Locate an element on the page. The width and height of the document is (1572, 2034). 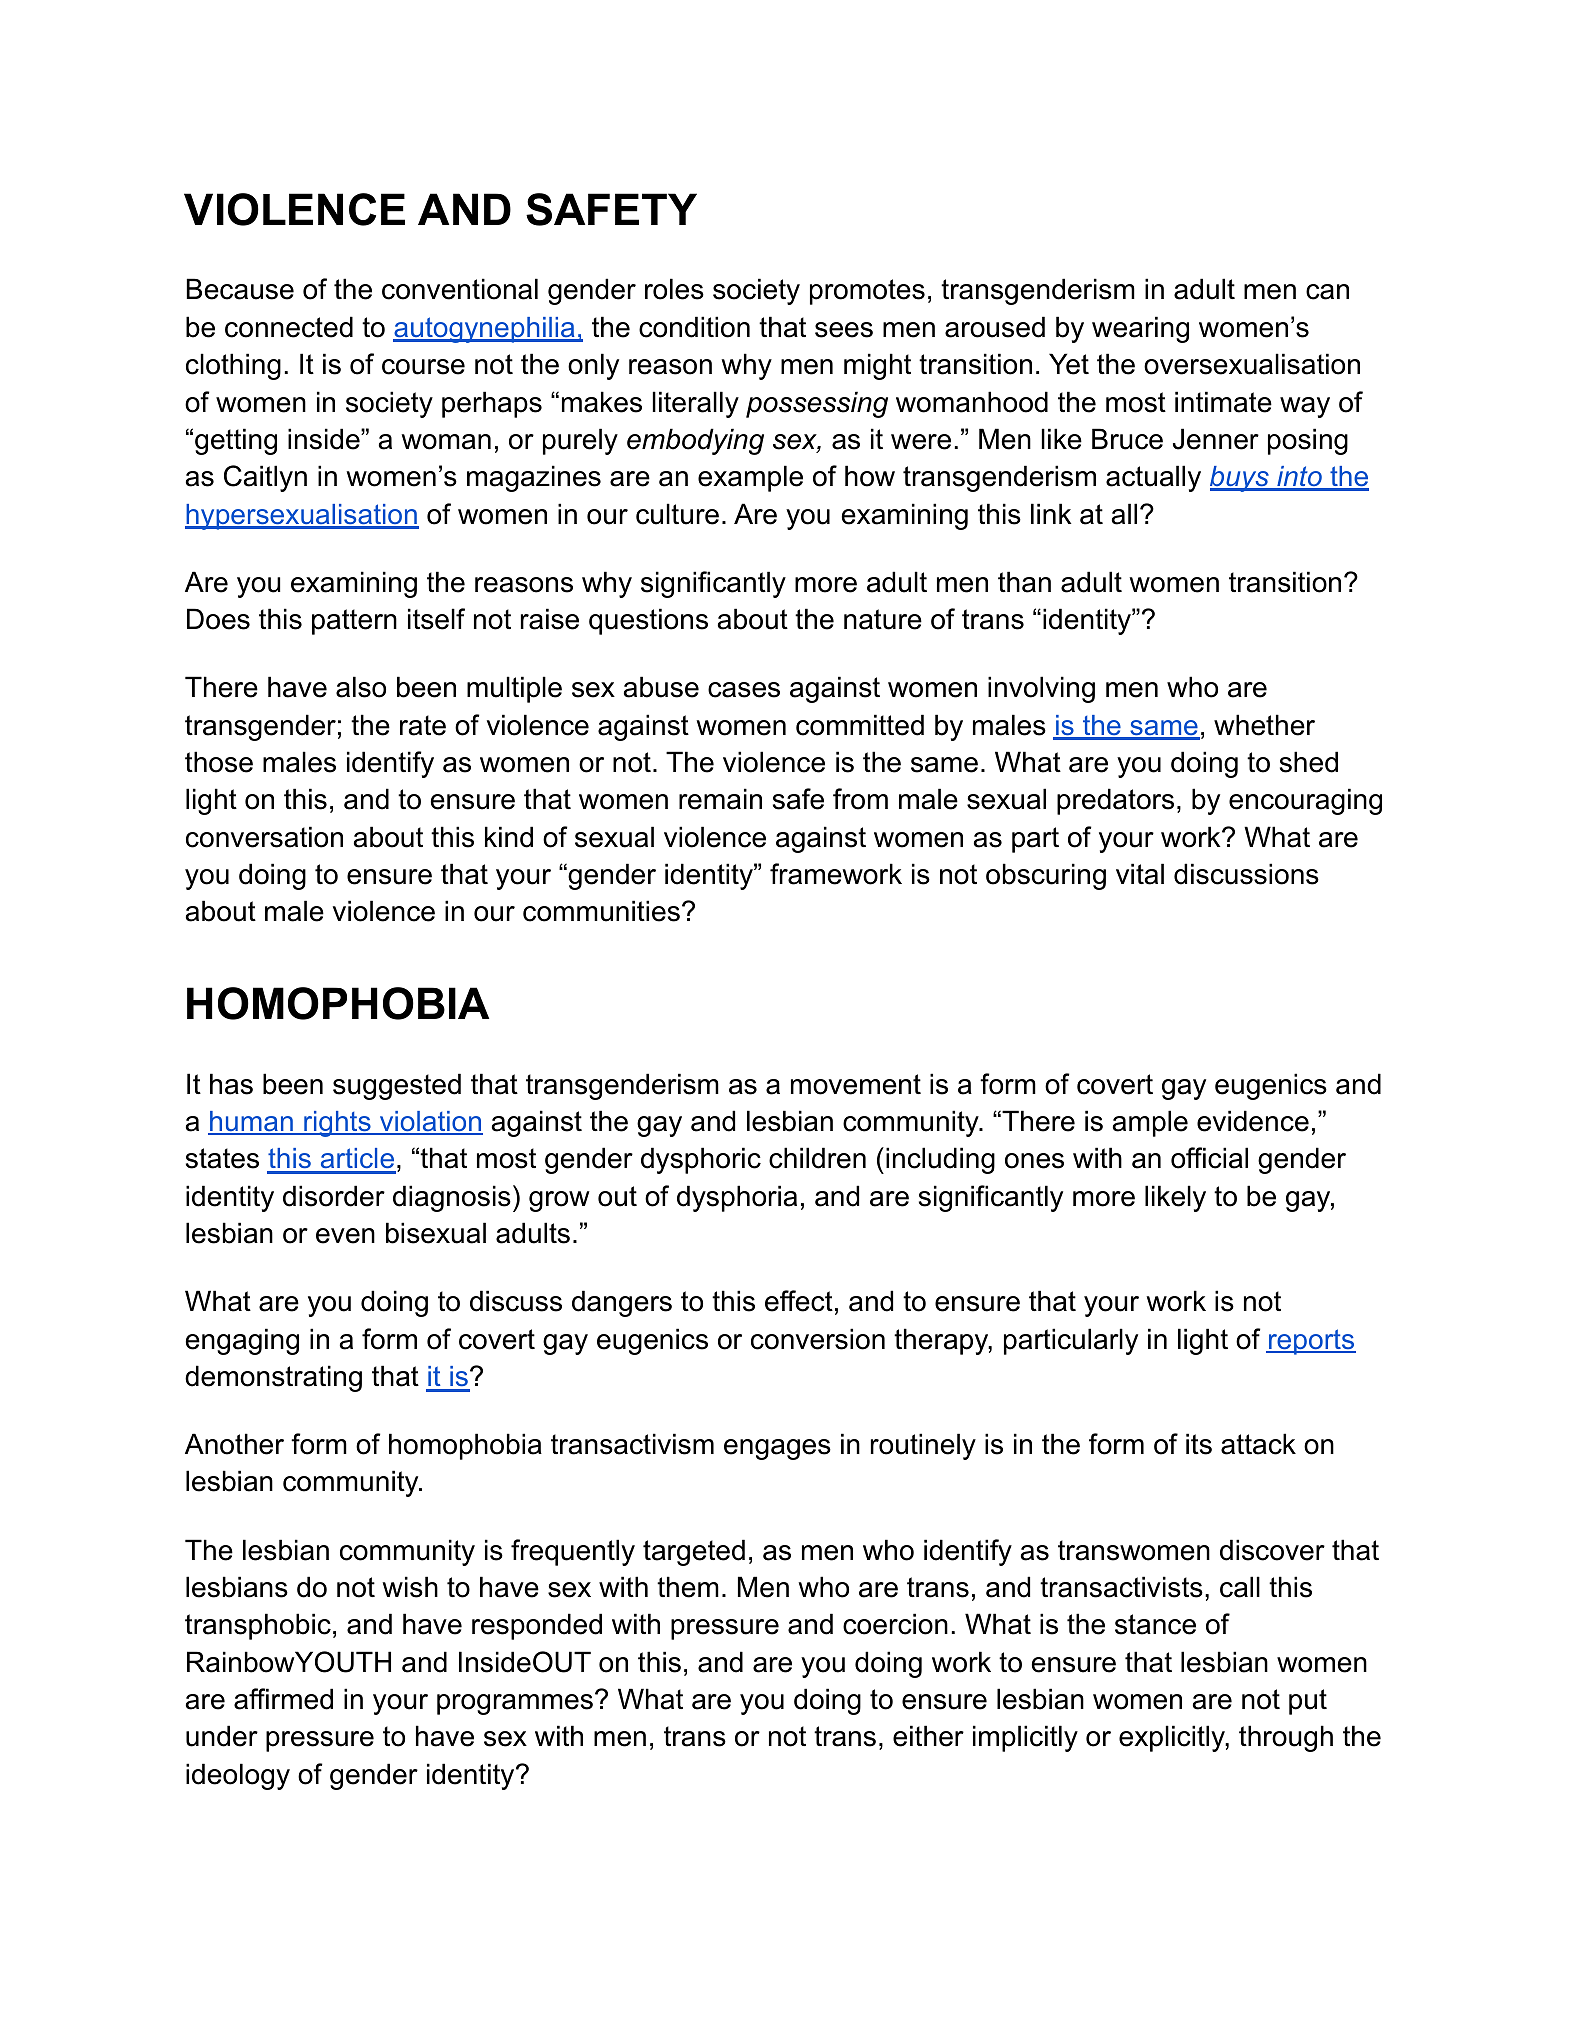
conversion is located at coordinates (818, 1339).
